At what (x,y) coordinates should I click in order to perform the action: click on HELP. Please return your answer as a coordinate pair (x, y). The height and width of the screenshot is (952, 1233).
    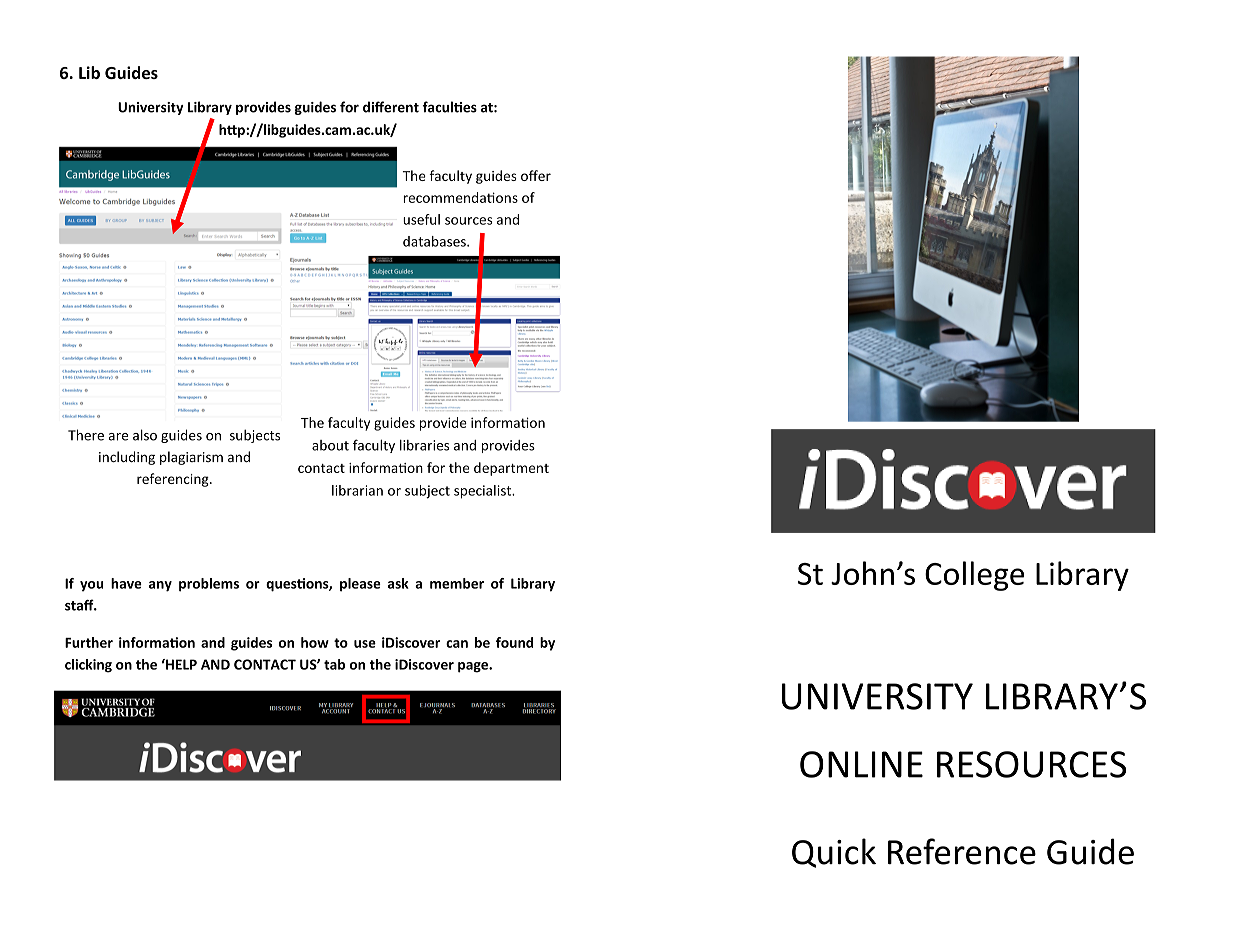
    Looking at the image, I should click on (180, 664).
